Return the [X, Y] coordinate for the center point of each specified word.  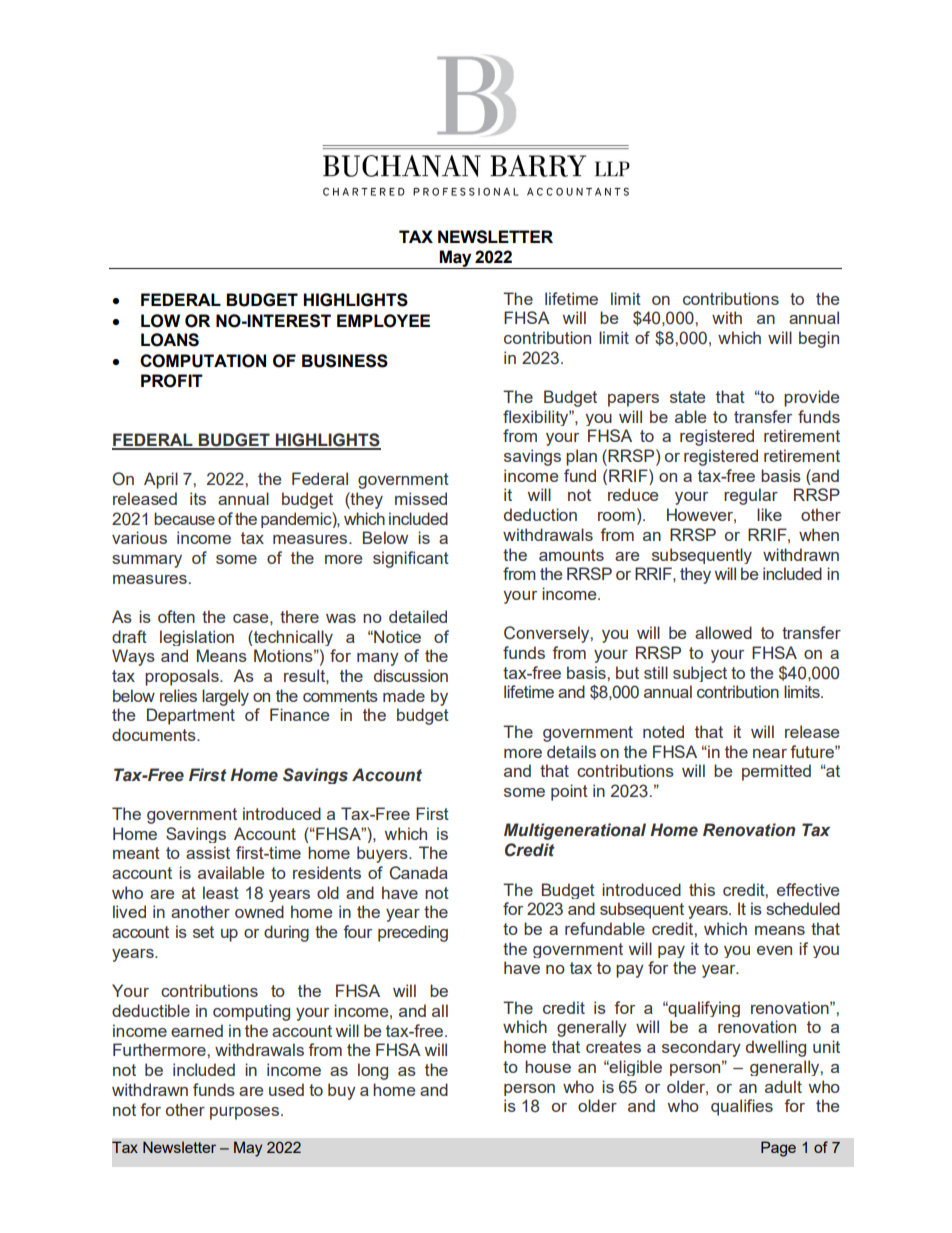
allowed [723, 632]
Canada [419, 873]
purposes [244, 1113]
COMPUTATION [203, 361]
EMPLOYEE [383, 321]
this [702, 889]
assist [208, 852]
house [548, 1066]
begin [819, 339]
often [176, 616]
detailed [418, 616]
